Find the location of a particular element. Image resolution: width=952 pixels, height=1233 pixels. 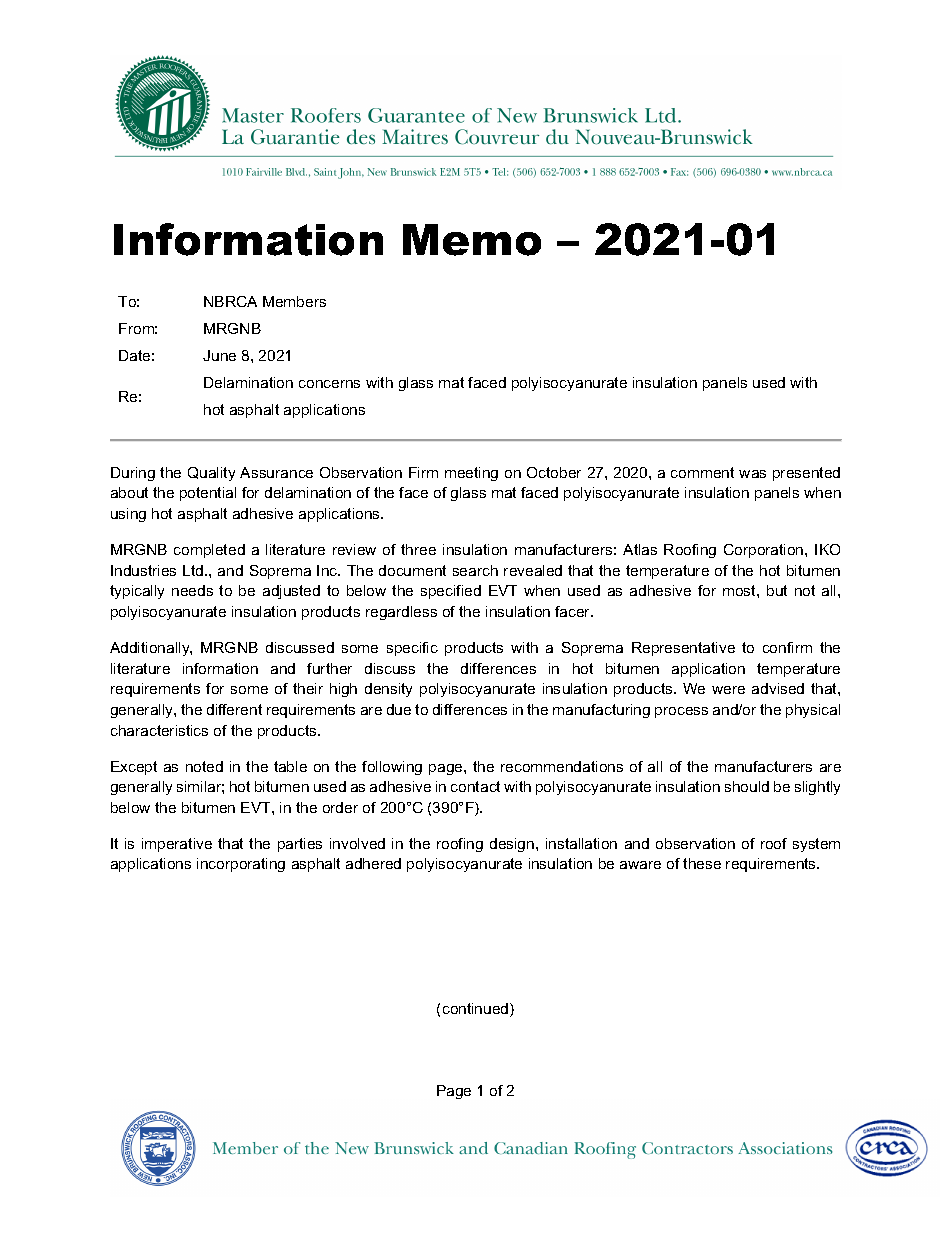

Members is located at coordinates (294, 301).
